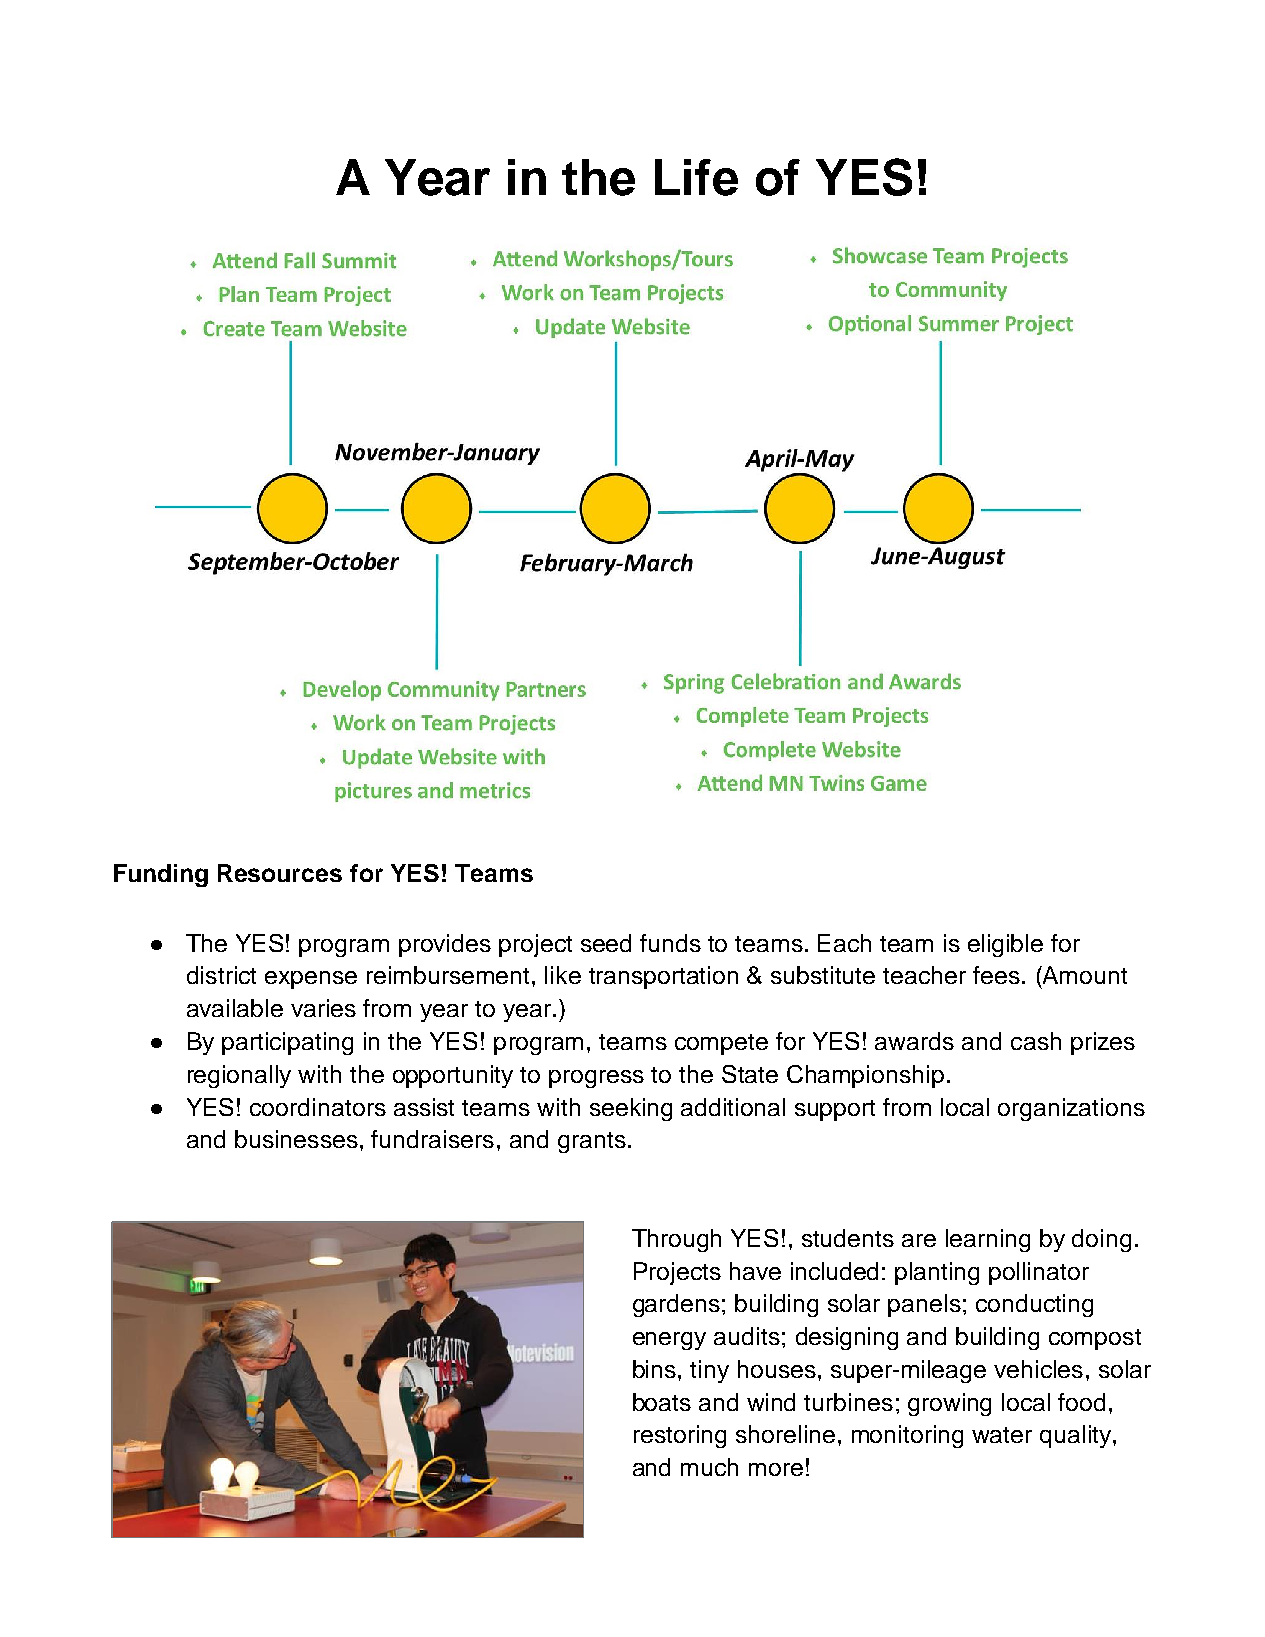  What do you see at coordinates (662, 1402) in the screenshot?
I see `boats` at bounding box center [662, 1402].
